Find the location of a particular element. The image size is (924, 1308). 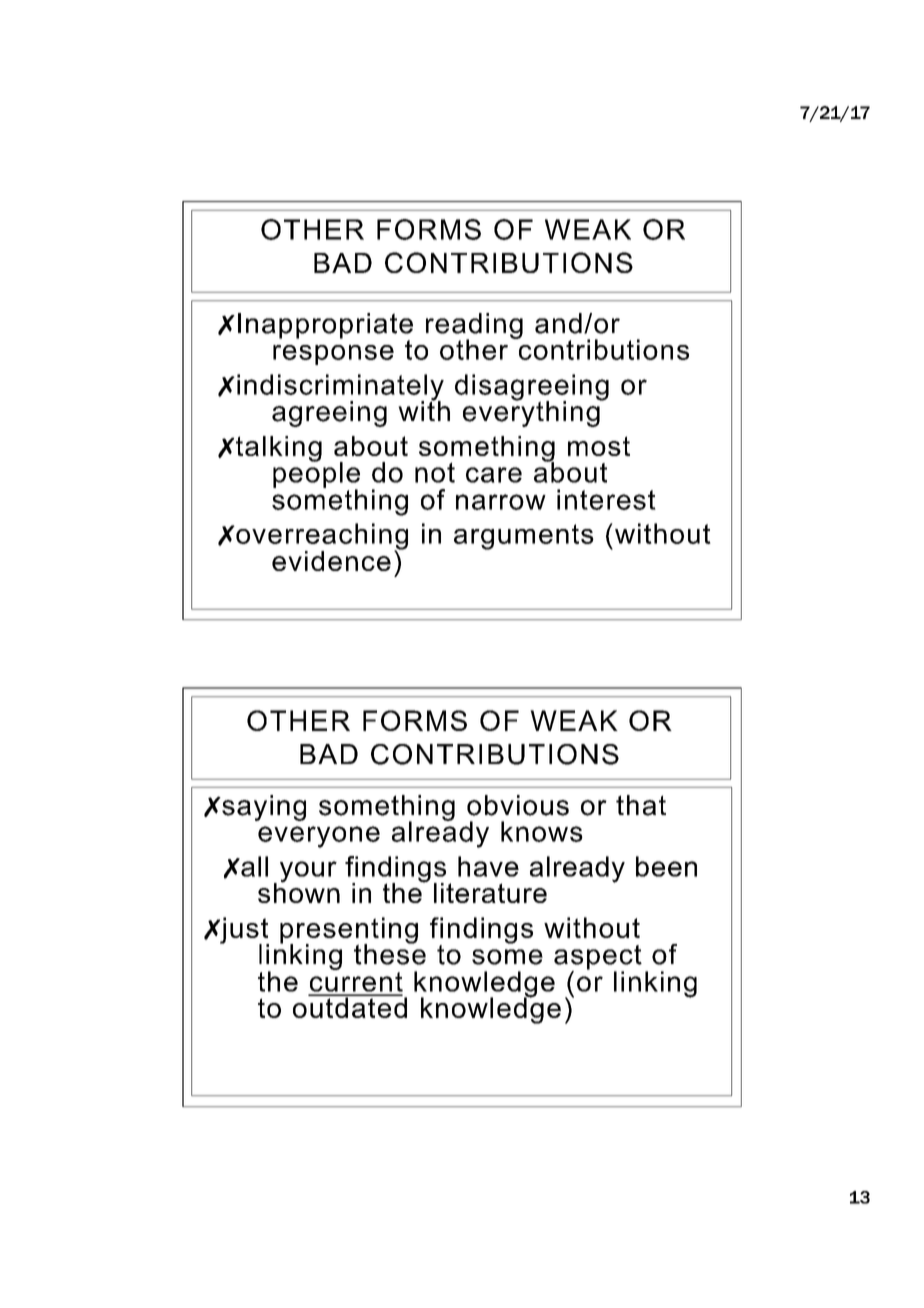

aspect is located at coordinates (598, 958).
